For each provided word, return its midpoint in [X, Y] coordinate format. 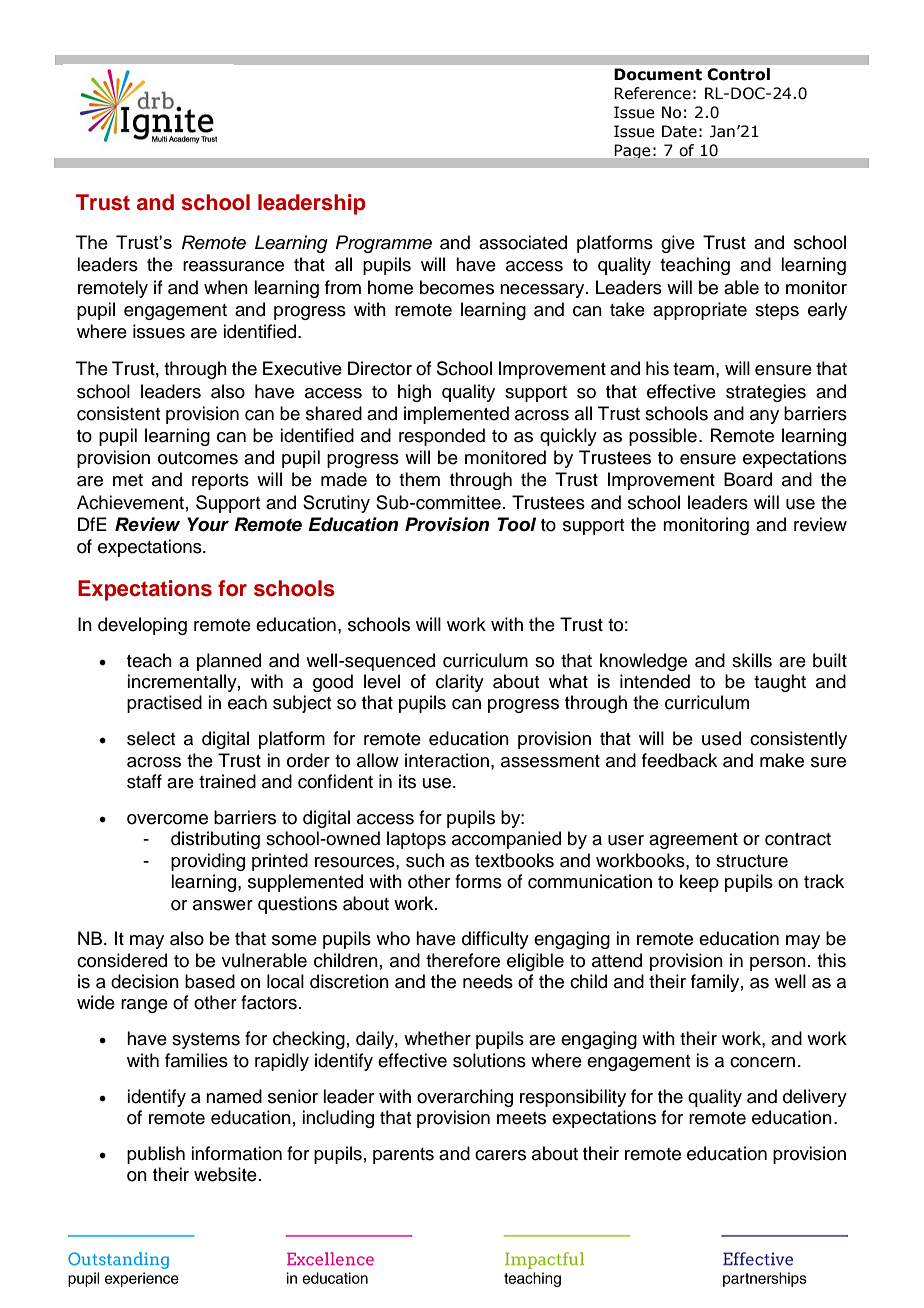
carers [500, 1155]
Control [738, 74]
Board [748, 479]
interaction [447, 760]
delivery [815, 1098]
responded [442, 437]
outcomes [198, 458]
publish [156, 1155]
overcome [167, 819]
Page [632, 151]
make [782, 760]
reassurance [233, 266]
